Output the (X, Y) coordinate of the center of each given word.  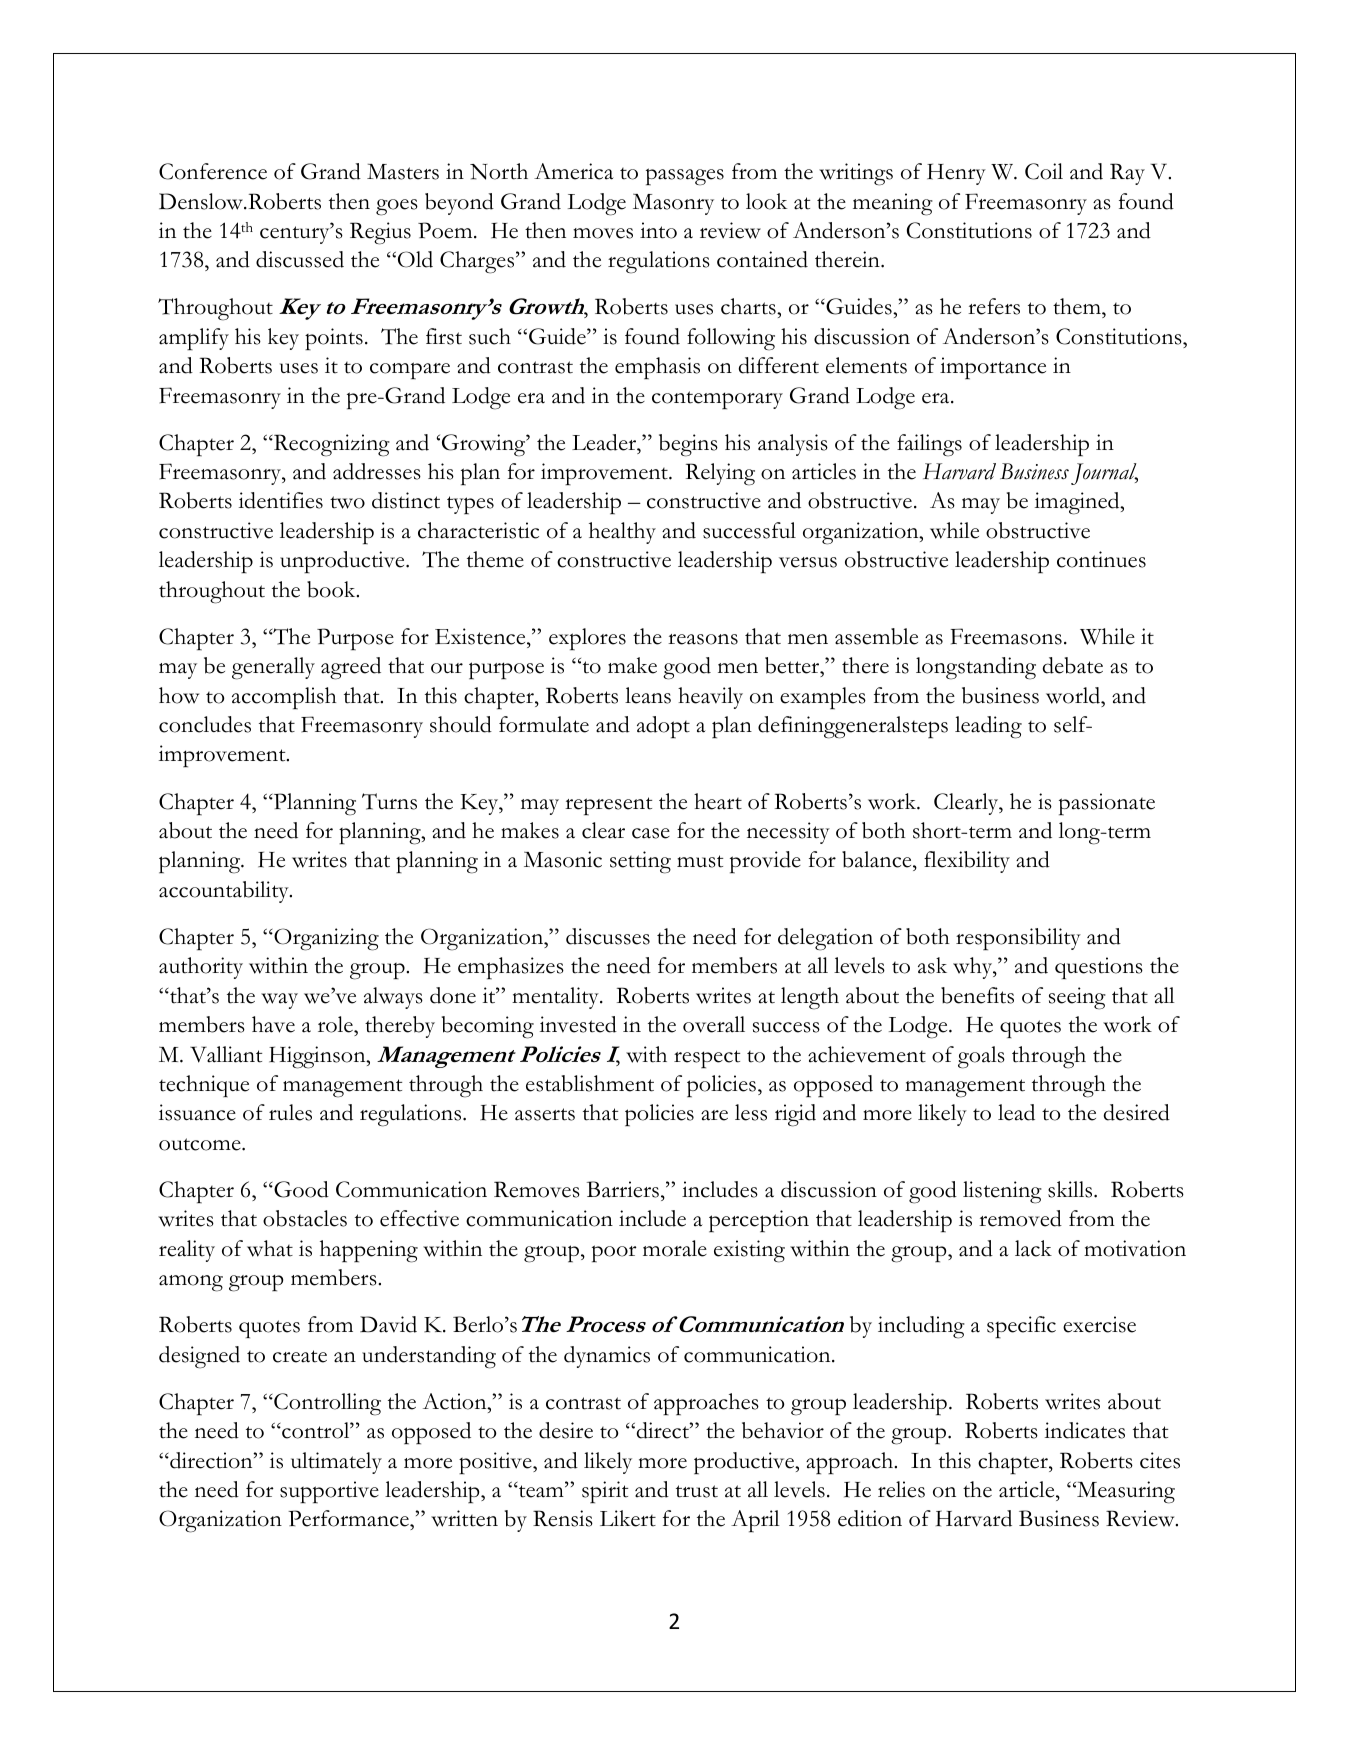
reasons (703, 639)
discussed (300, 259)
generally (273, 668)
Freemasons (1006, 636)
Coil (1044, 171)
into (658, 230)
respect (707, 1059)
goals (981, 1057)
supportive (329, 1492)
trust (697, 1491)
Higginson (318, 1057)
